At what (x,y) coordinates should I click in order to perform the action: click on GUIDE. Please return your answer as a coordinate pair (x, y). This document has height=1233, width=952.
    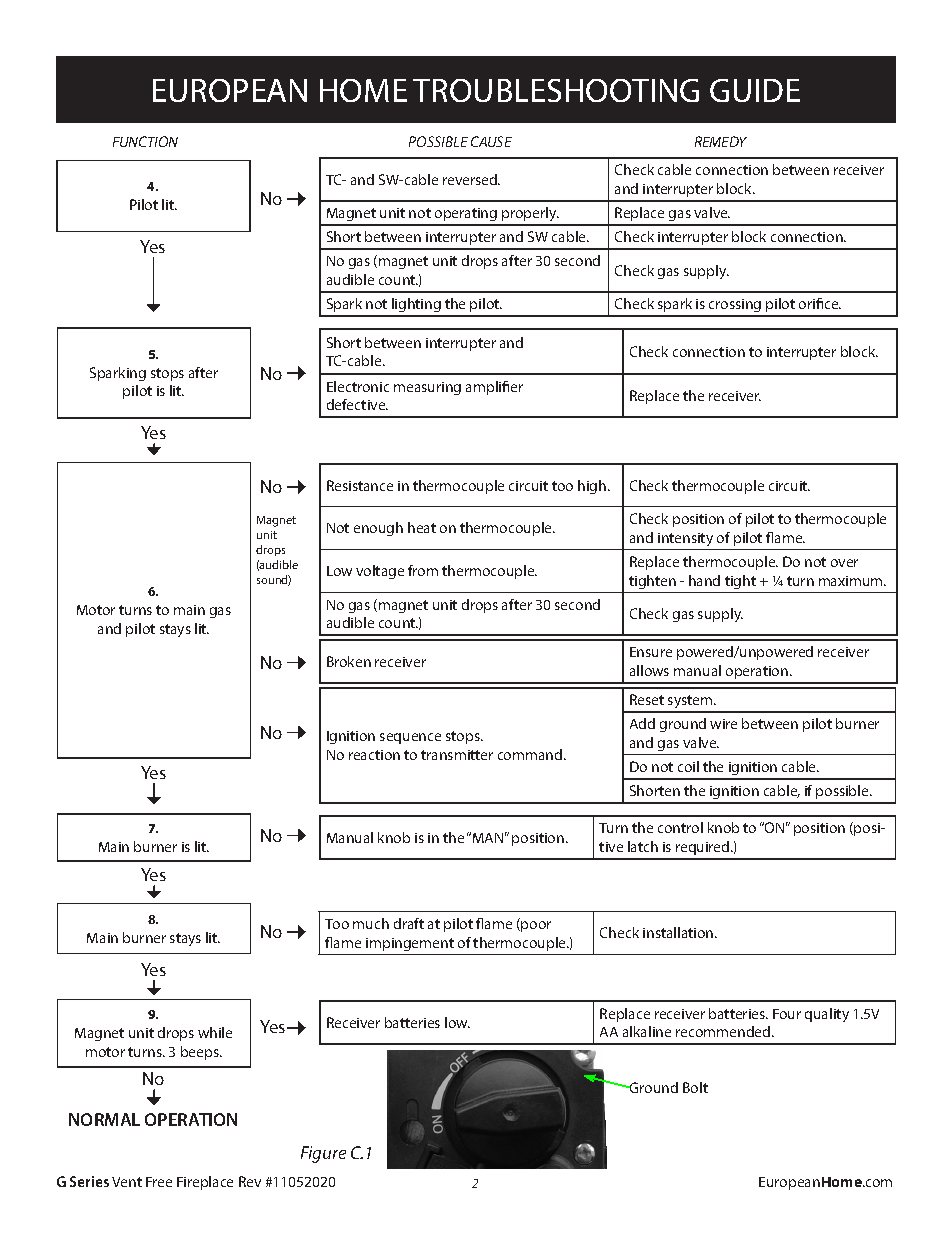
    Looking at the image, I should click on (755, 90).
